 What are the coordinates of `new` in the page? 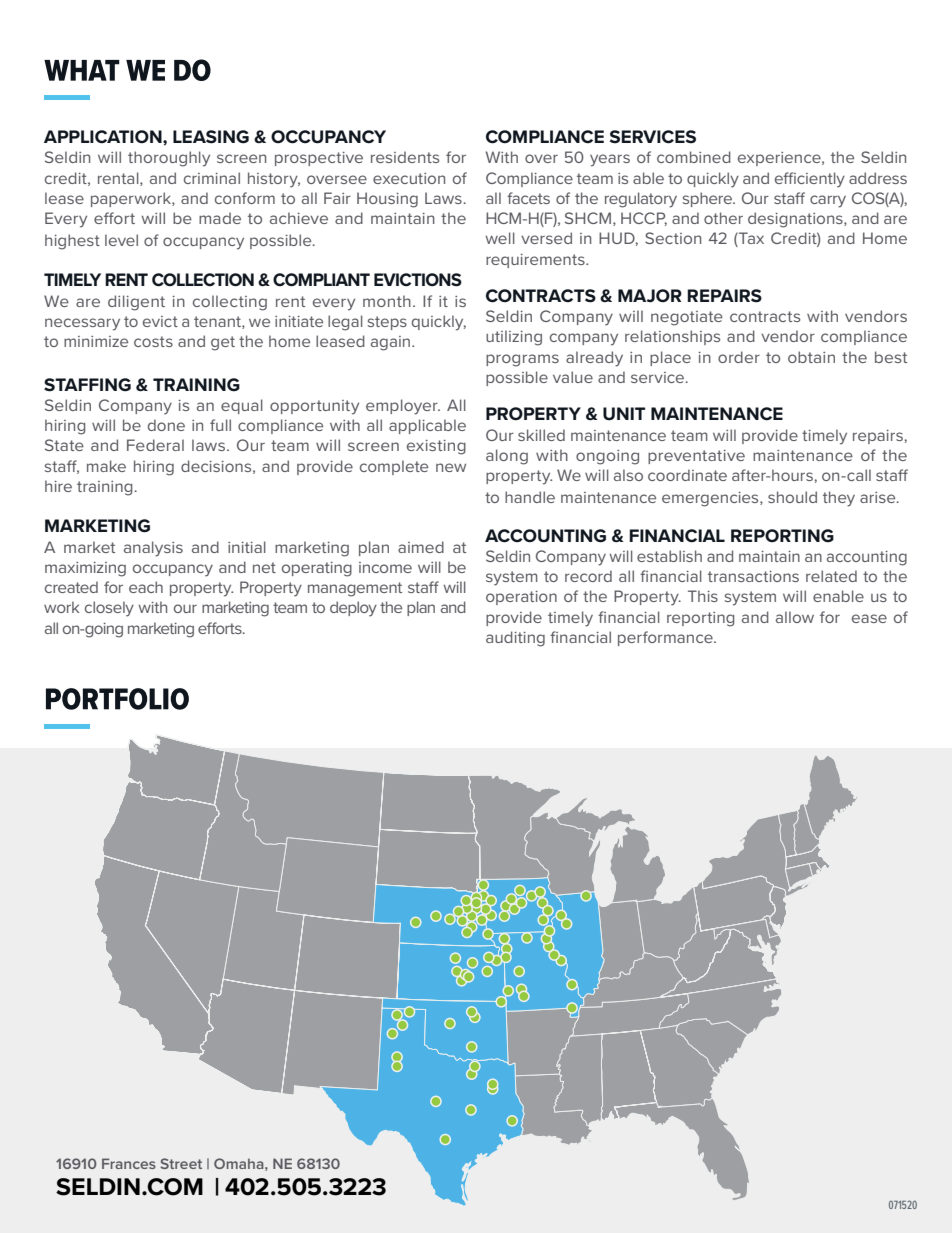 It's located at (451, 467).
